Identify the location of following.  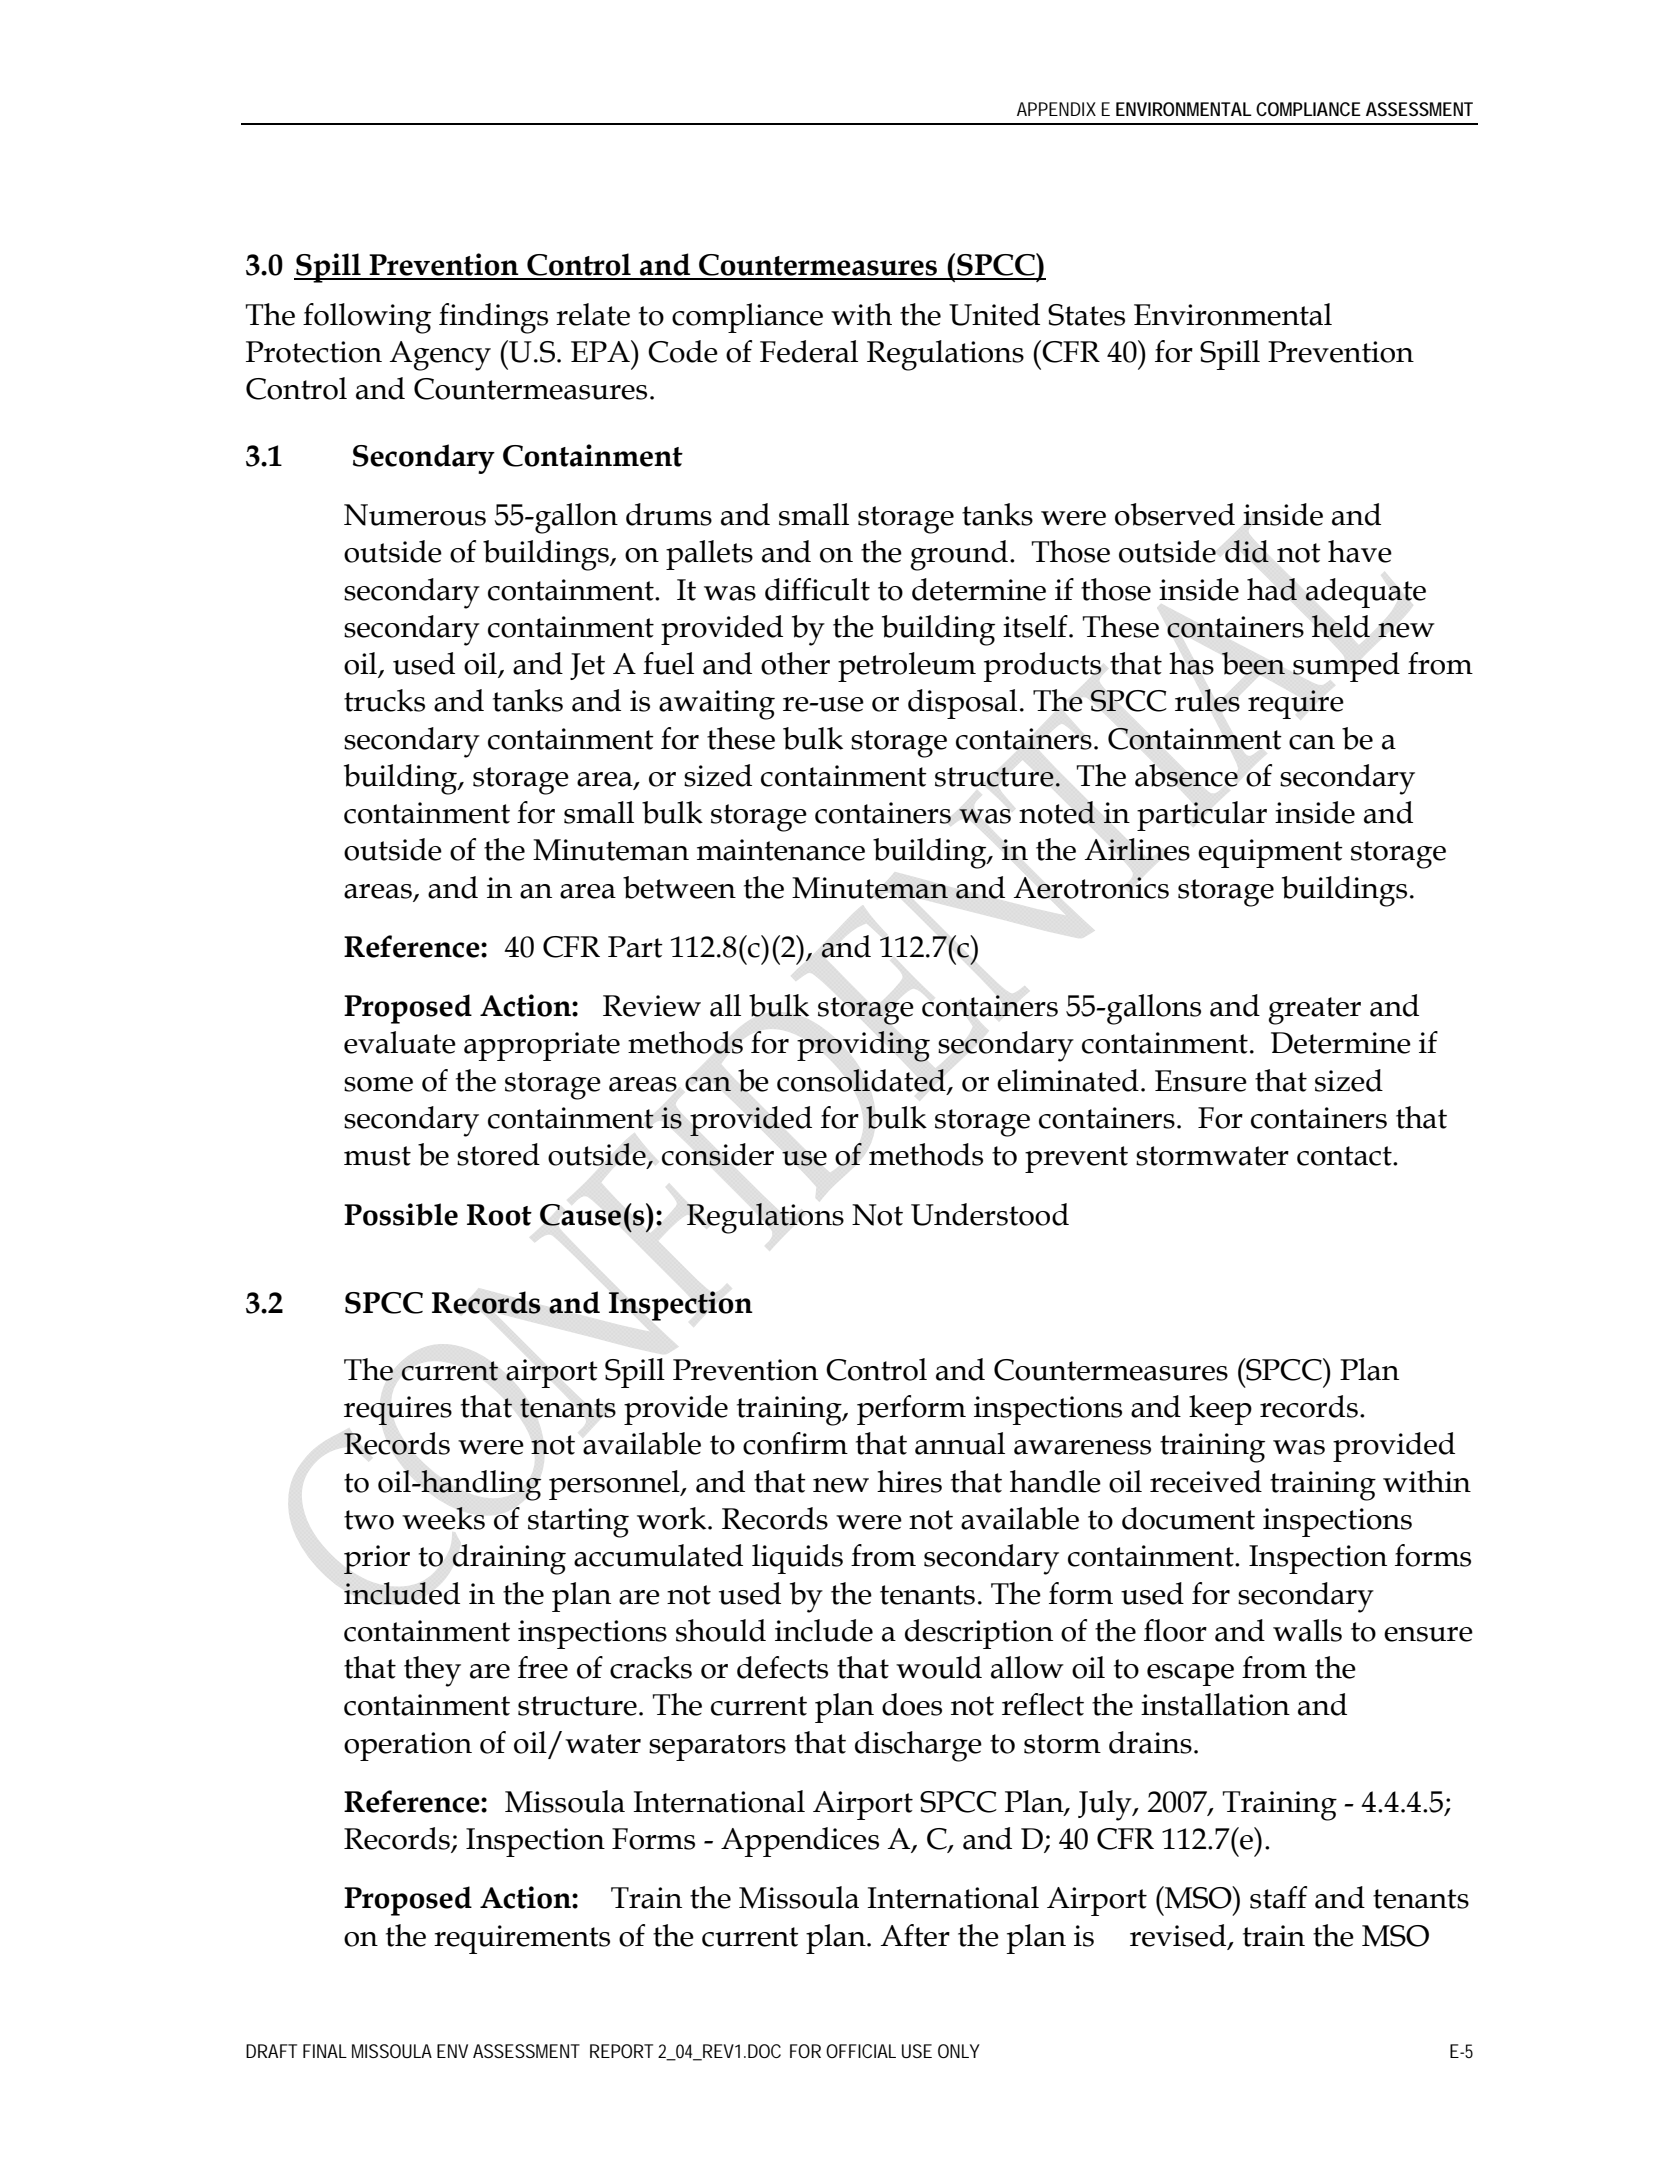
(367, 318).
